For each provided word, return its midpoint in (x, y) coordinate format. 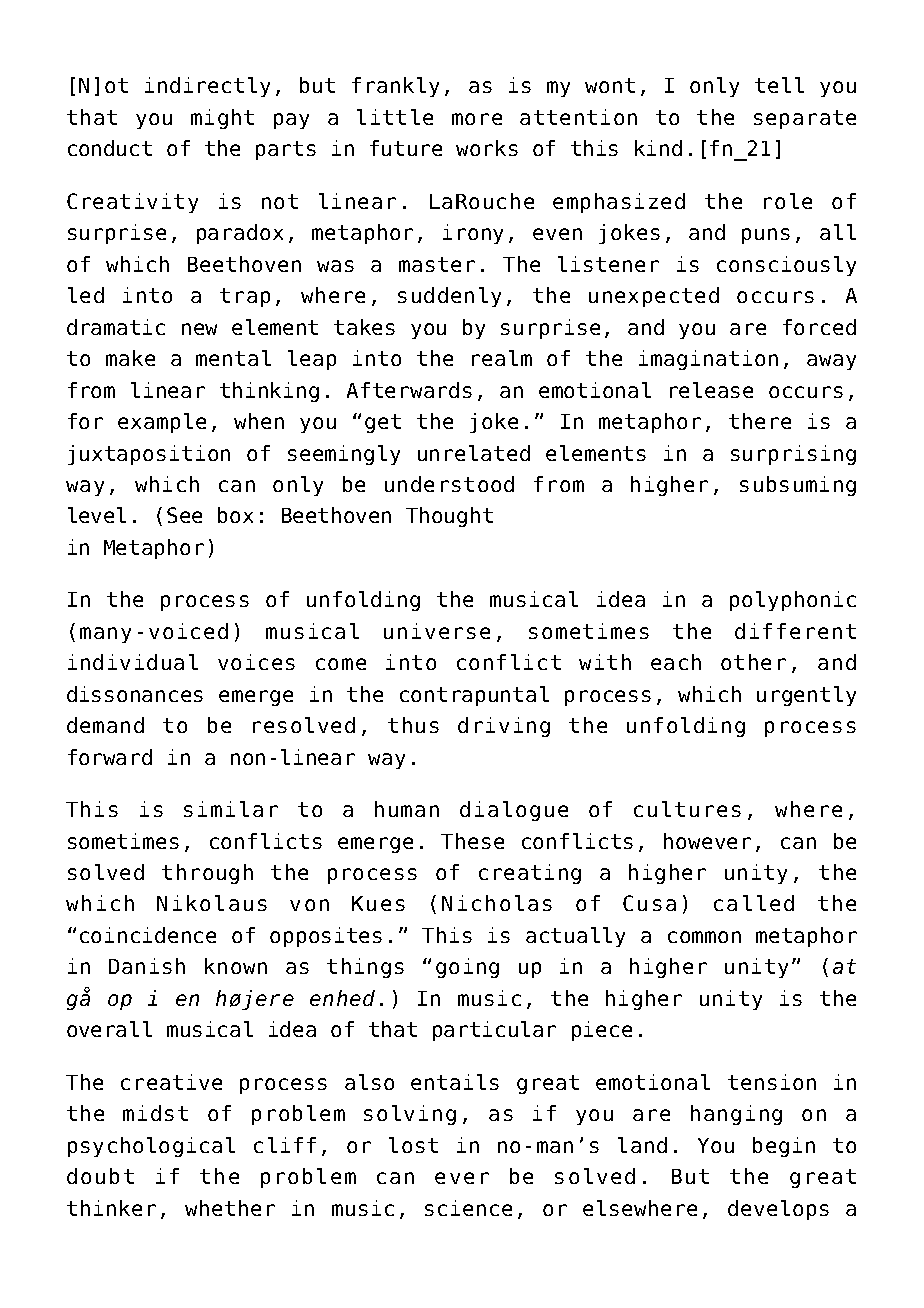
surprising (793, 455)
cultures (687, 809)
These (472, 841)
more (477, 119)
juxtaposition (149, 455)
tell (779, 85)
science (468, 1208)
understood (449, 484)
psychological (151, 1147)
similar (231, 809)
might (222, 119)
